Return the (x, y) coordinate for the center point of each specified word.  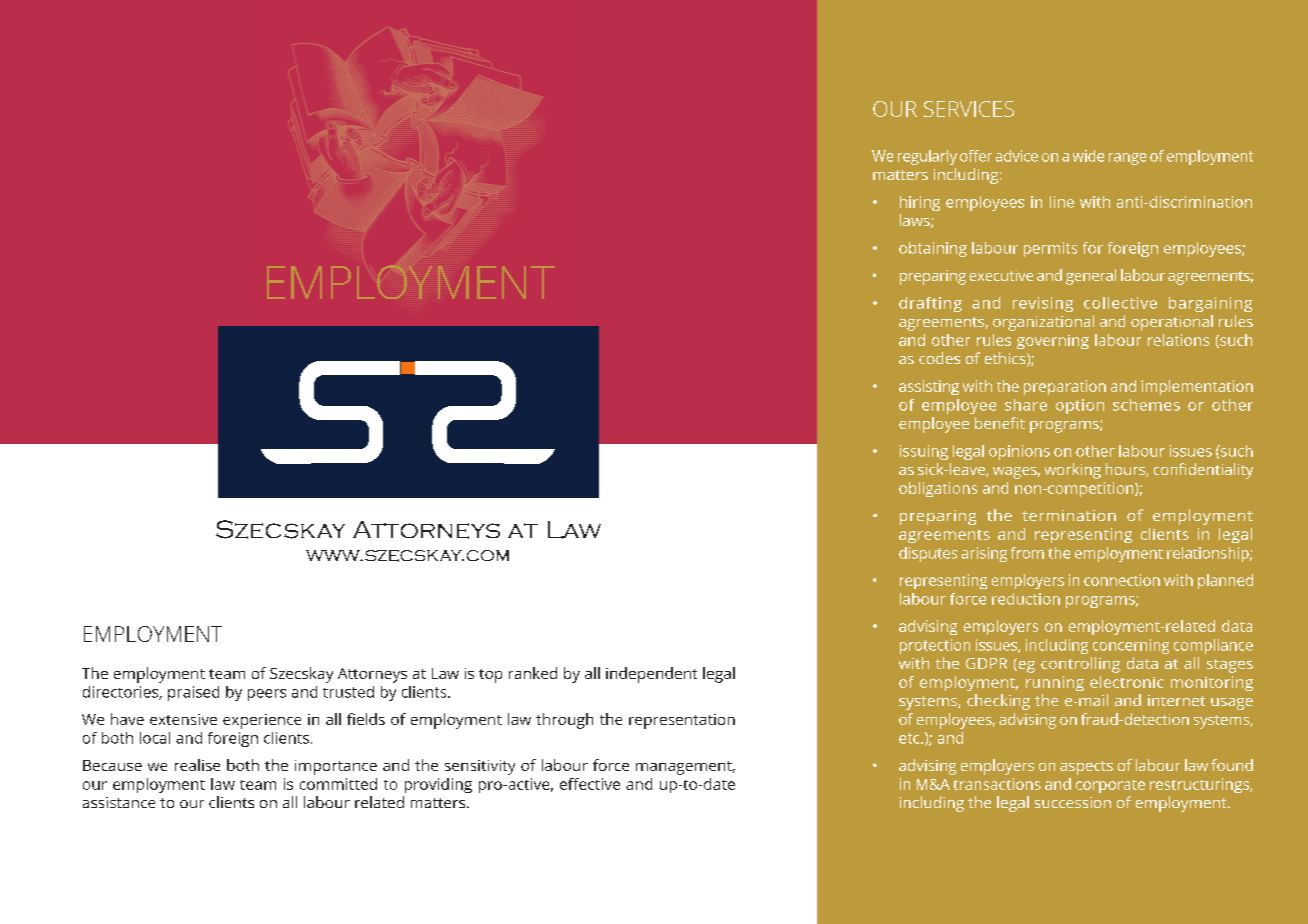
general (1091, 277)
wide (1088, 156)
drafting (930, 304)
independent (651, 675)
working (1073, 471)
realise (197, 765)
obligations (938, 489)
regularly (927, 157)
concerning (1131, 646)
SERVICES (969, 109)
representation (682, 721)
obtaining (933, 249)
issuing (924, 452)
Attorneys (372, 675)
